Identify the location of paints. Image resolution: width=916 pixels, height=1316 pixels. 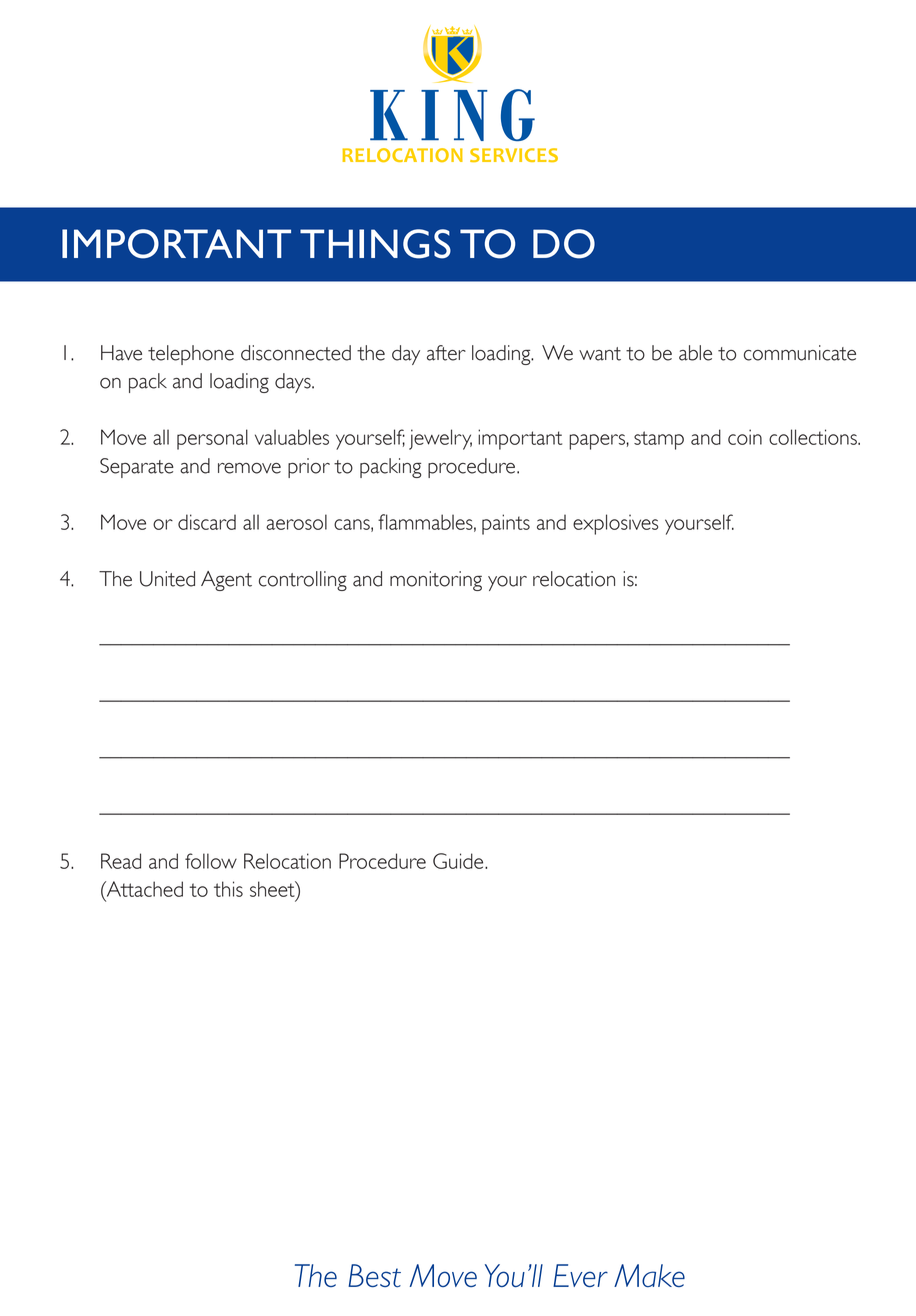
(506, 524).
